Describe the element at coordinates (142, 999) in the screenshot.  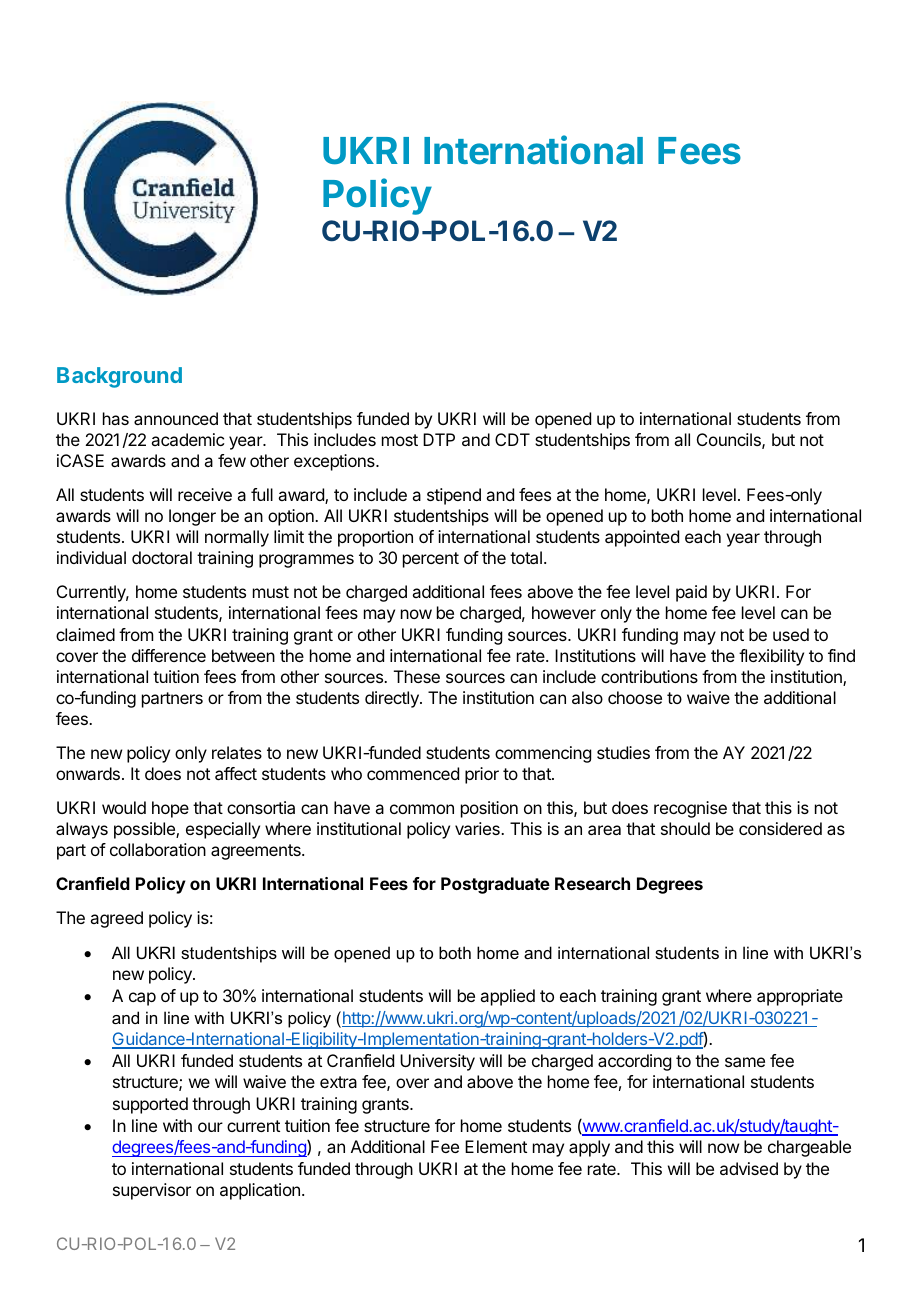
I see `cap` at that location.
